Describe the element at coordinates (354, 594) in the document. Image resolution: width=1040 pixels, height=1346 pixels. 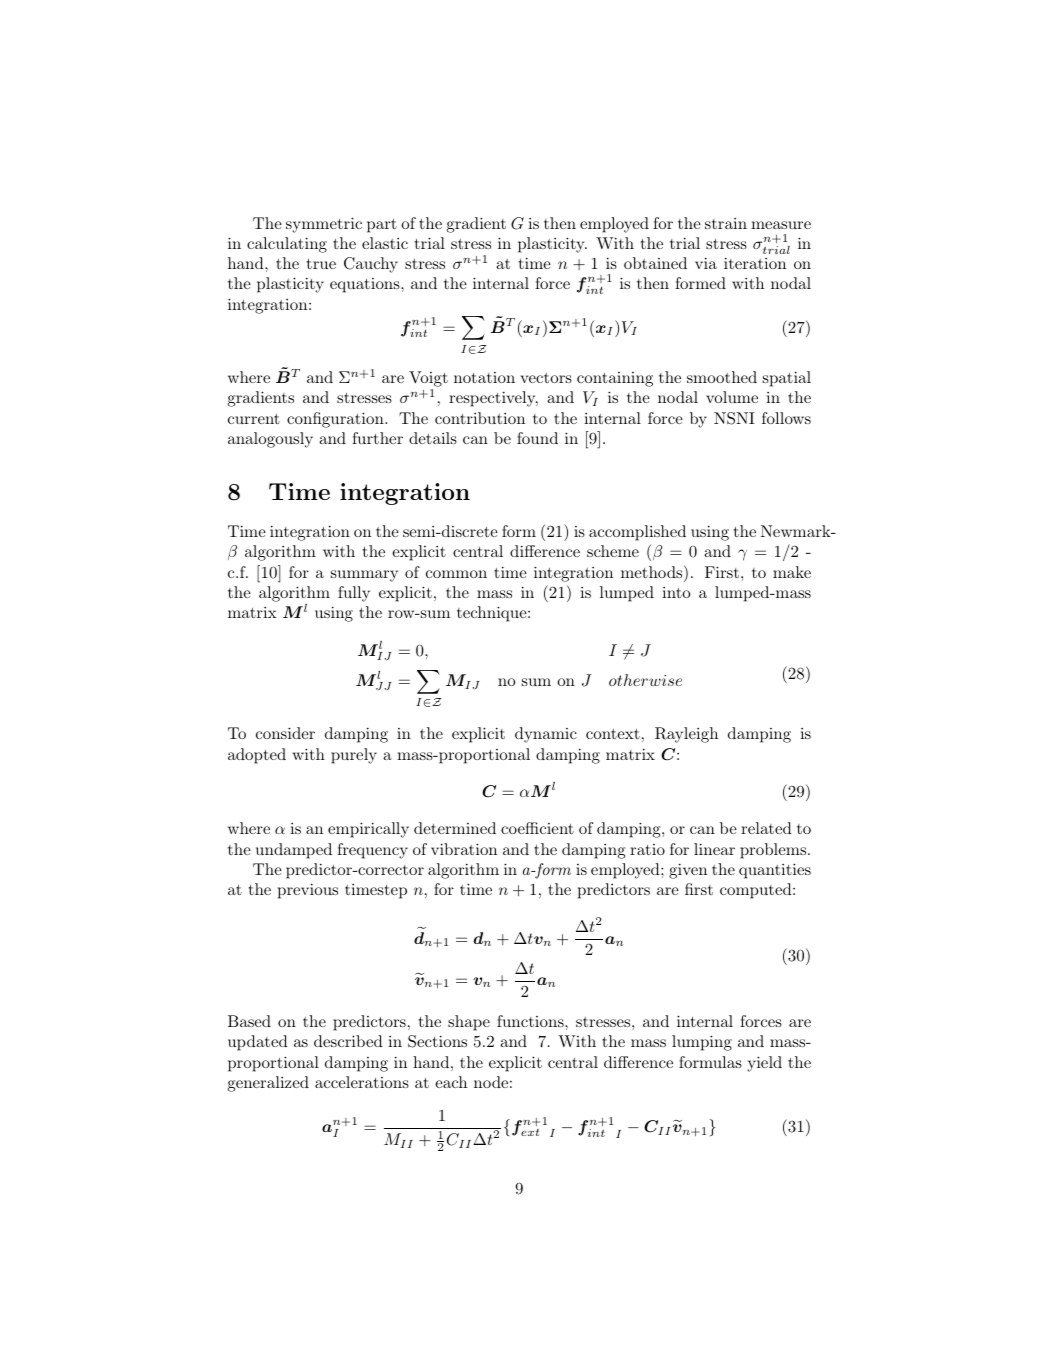
I see `fully` at that location.
